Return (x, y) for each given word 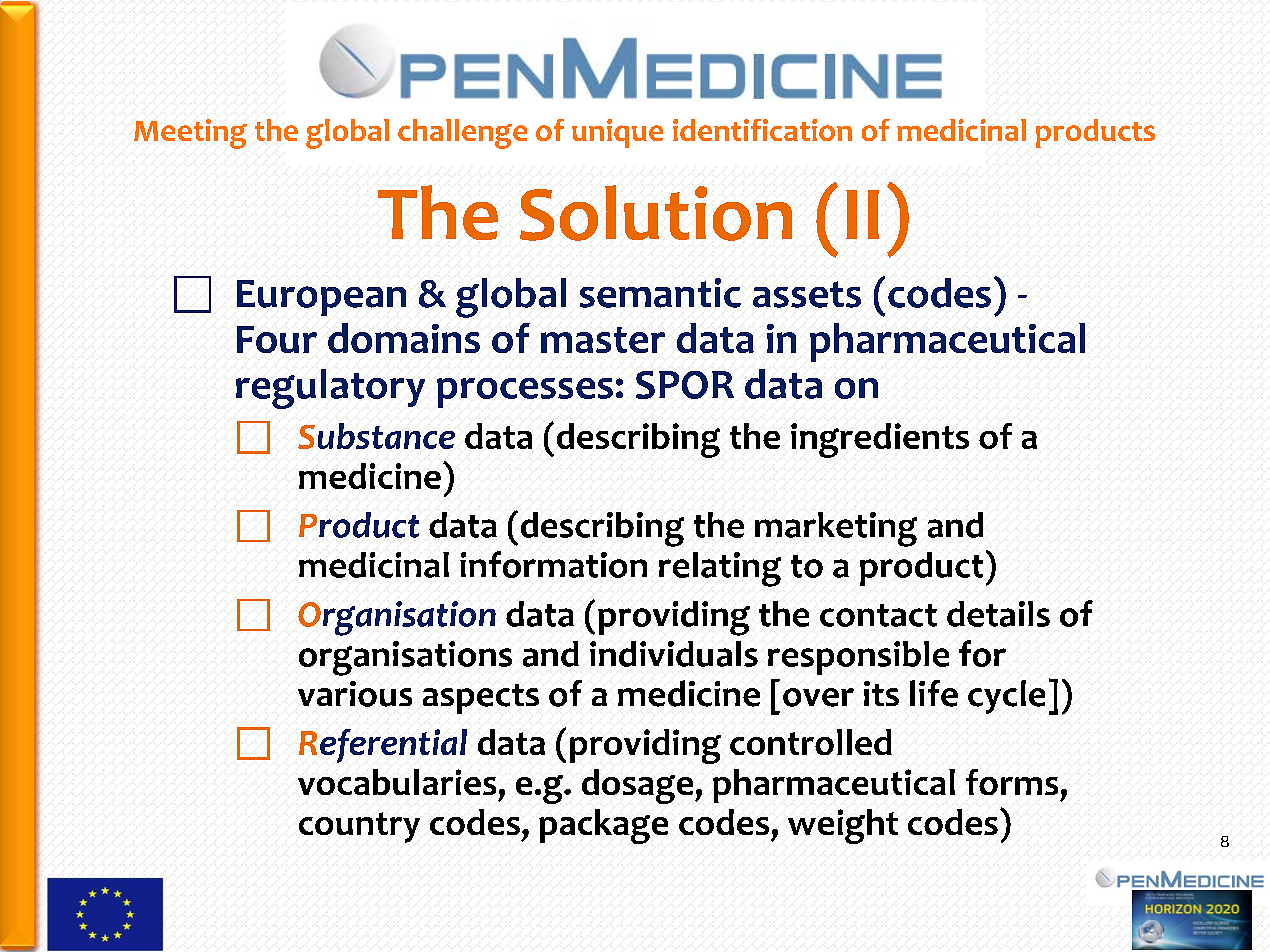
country (359, 827)
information (553, 564)
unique (617, 133)
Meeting (190, 134)
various (355, 694)
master (603, 340)
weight (843, 826)
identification (762, 130)
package (603, 826)
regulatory (330, 389)
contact (878, 615)
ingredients (880, 440)
